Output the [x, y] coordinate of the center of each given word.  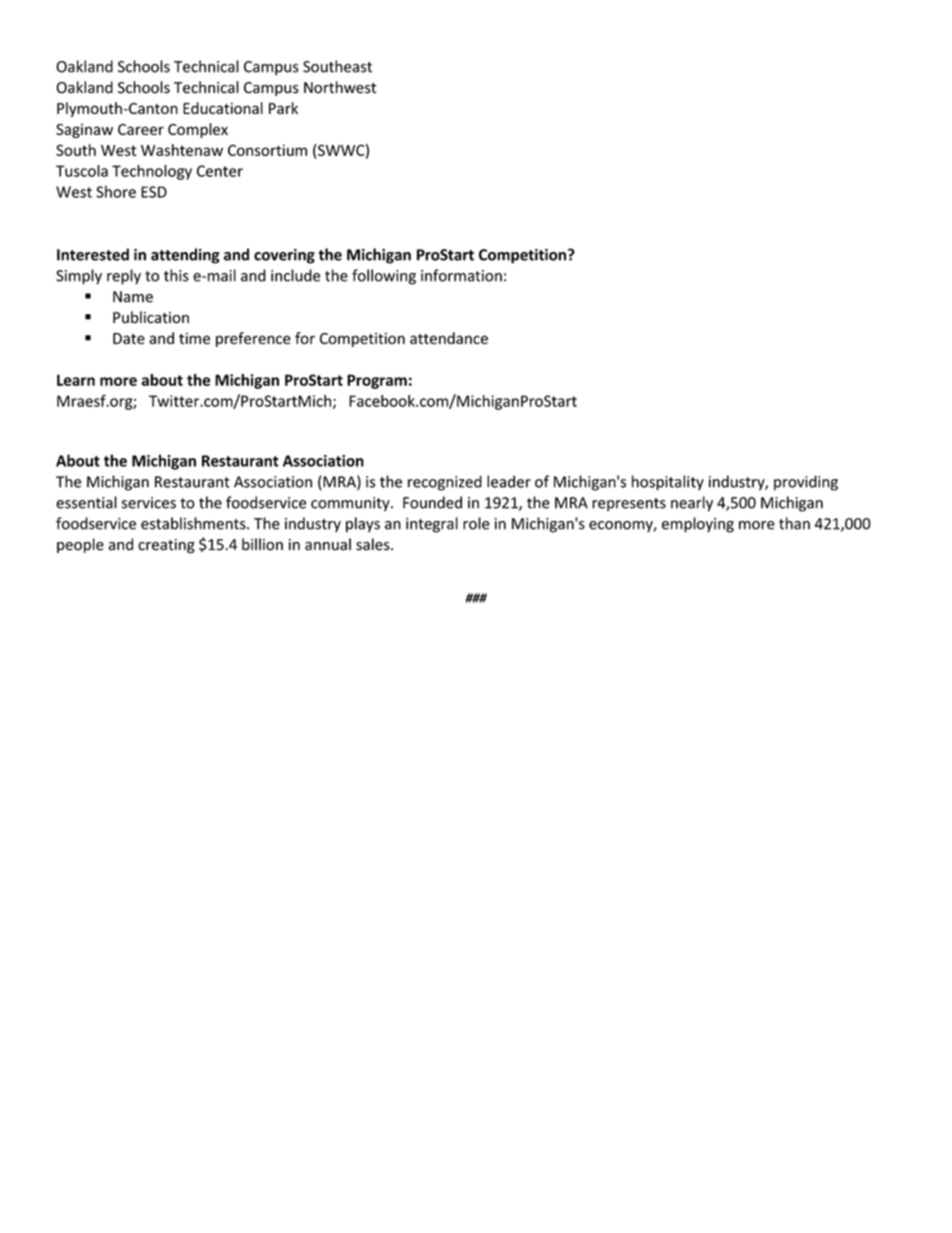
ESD [154, 192]
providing [806, 483]
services [149, 503]
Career [141, 129]
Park [283, 108]
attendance [449, 338]
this [176, 275]
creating [166, 546]
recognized [445, 483]
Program [377, 381]
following [384, 277]
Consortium [267, 150]
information [461, 275]
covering [284, 256]
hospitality [668, 483]
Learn [76, 380]
